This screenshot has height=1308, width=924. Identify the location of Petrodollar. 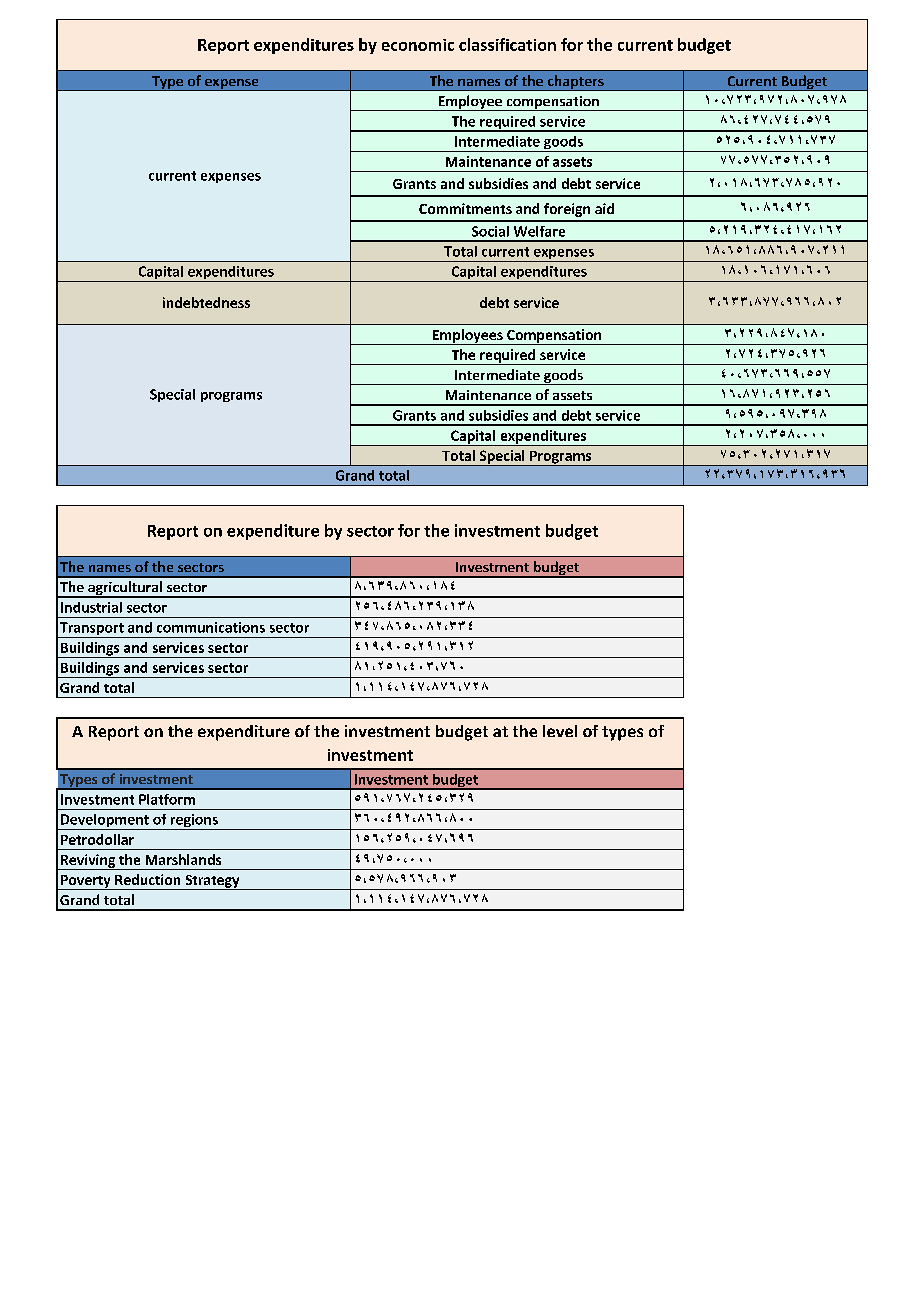
(97, 839).
